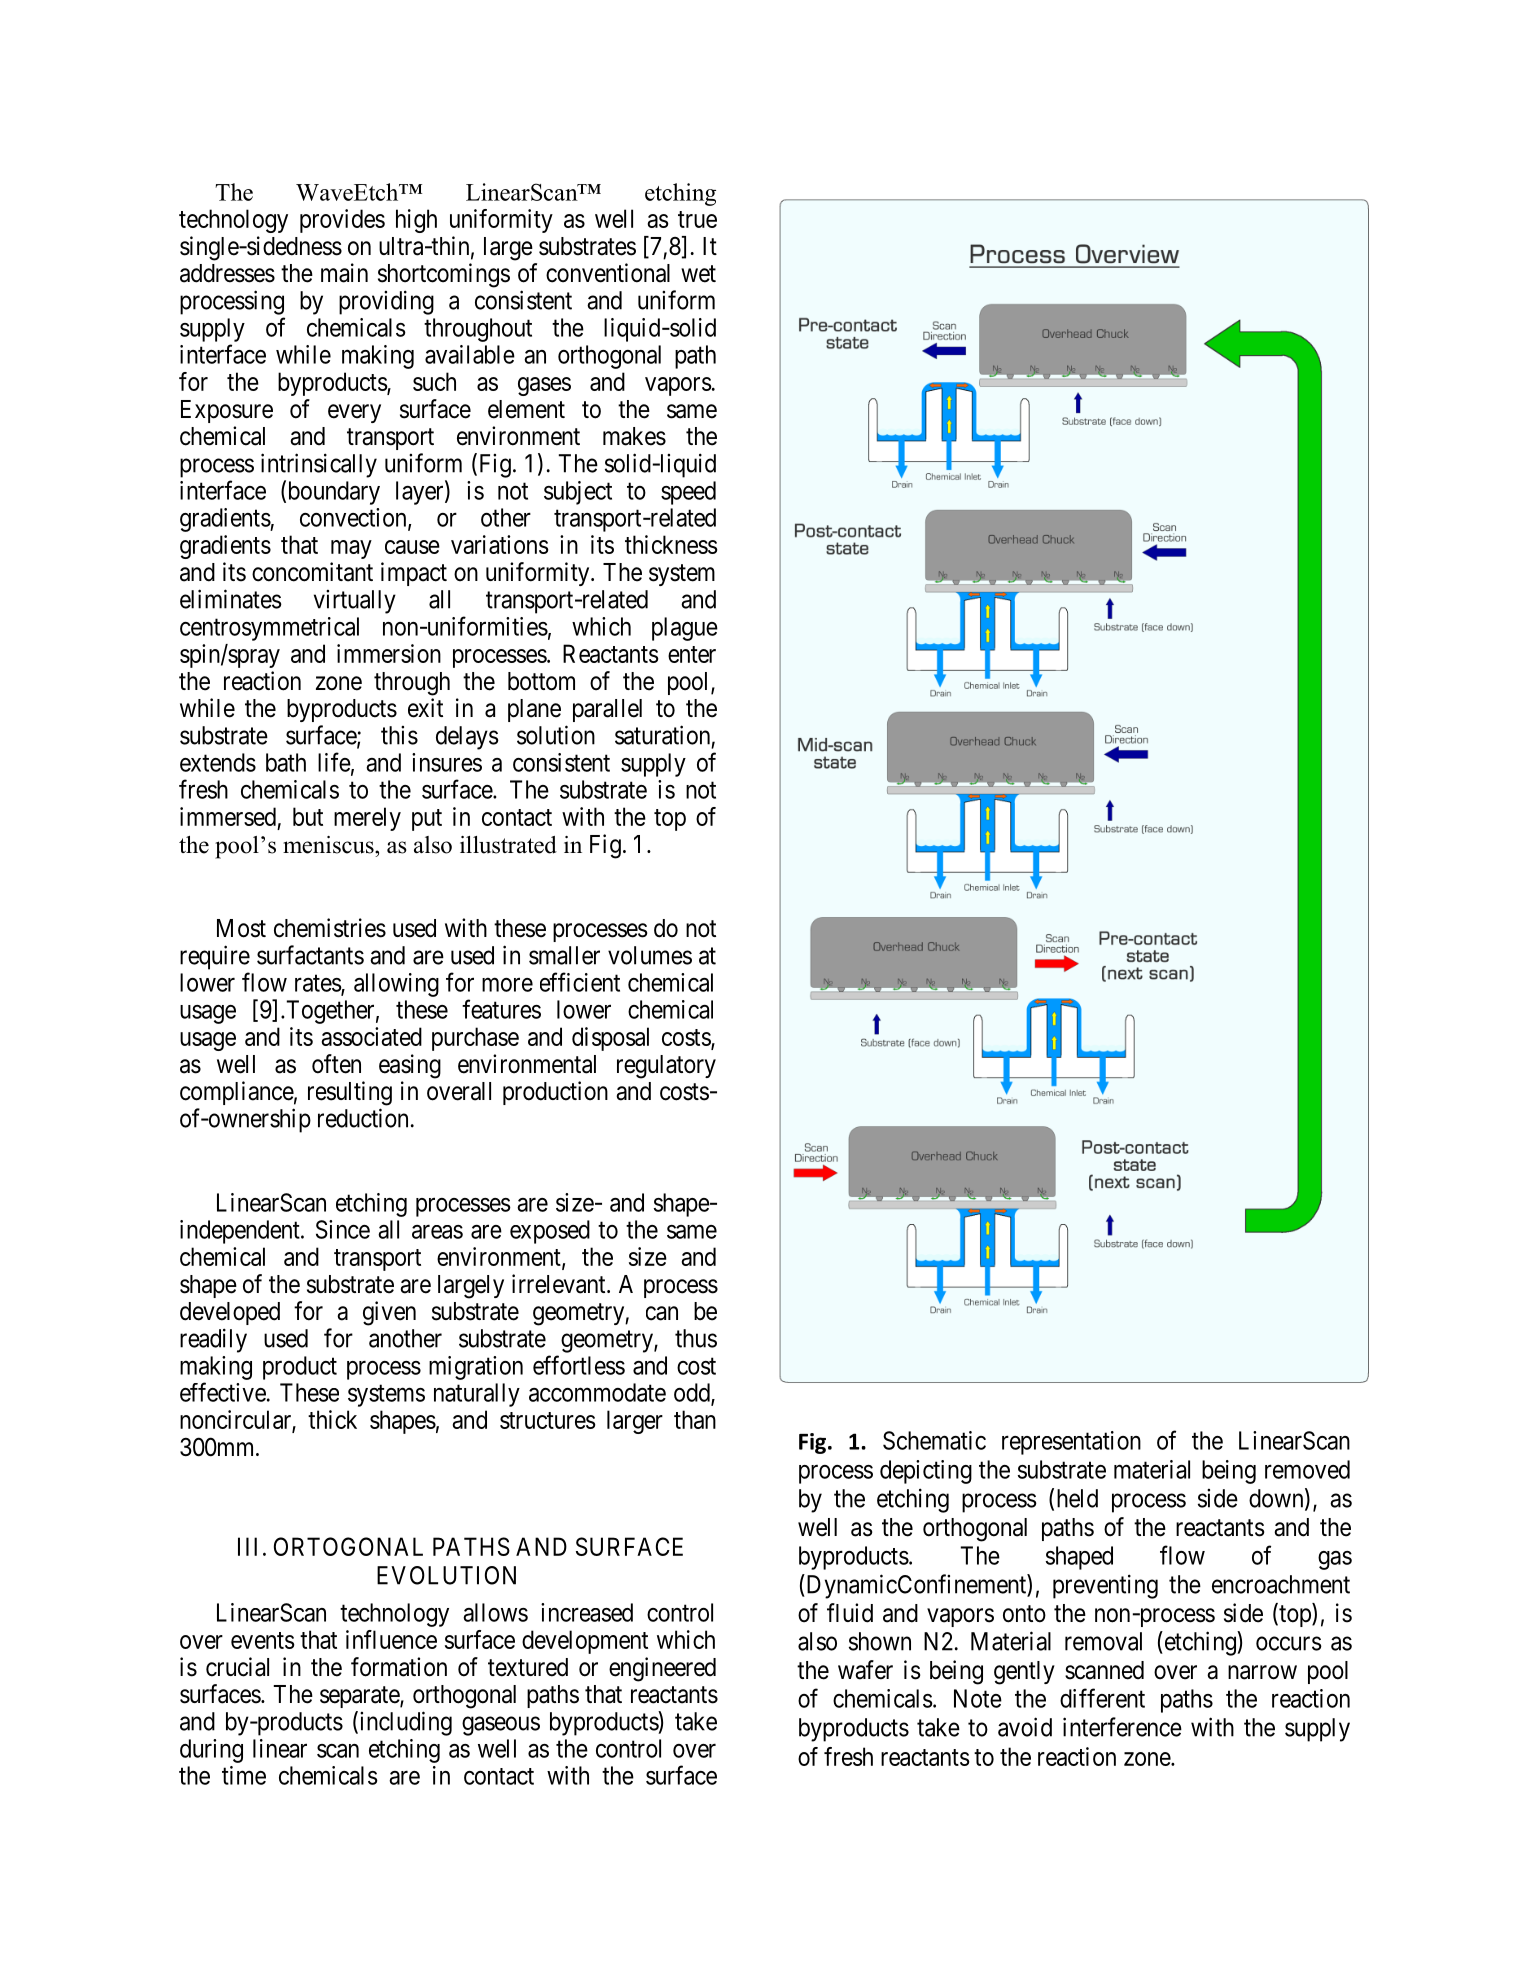 The width and height of the document is (1522, 1970). What do you see at coordinates (1122, 1727) in the document?
I see `interference` at bounding box center [1122, 1727].
